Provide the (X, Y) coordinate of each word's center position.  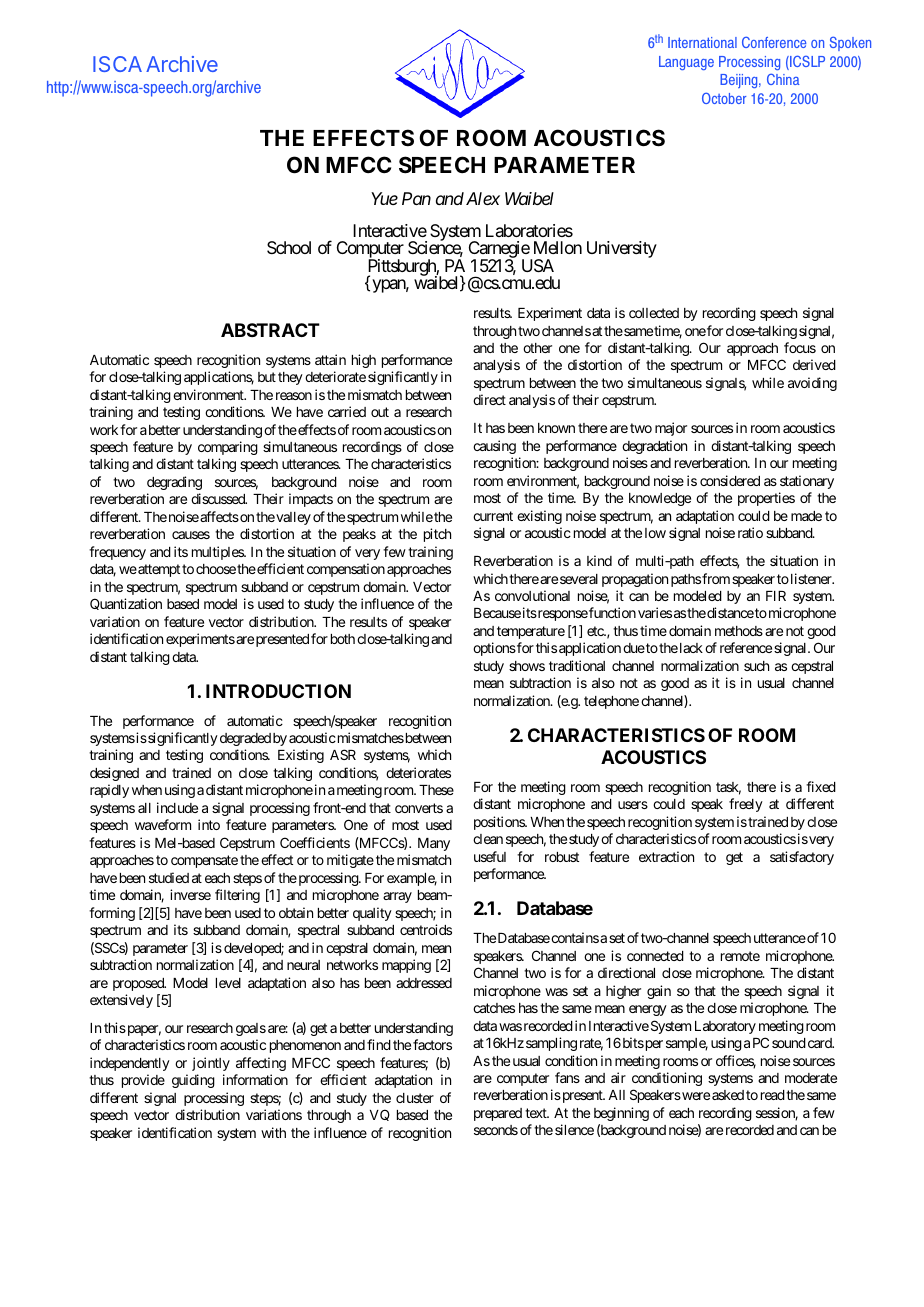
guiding (193, 1081)
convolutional (532, 595)
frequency (117, 553)
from (716, 578)
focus (800, 347)
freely (746, 805)
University (622, 249)
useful (490, 856)
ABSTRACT (270, 330)
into (209, 824)
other (537, 348)
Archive (182, 64)
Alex (483, 198)
